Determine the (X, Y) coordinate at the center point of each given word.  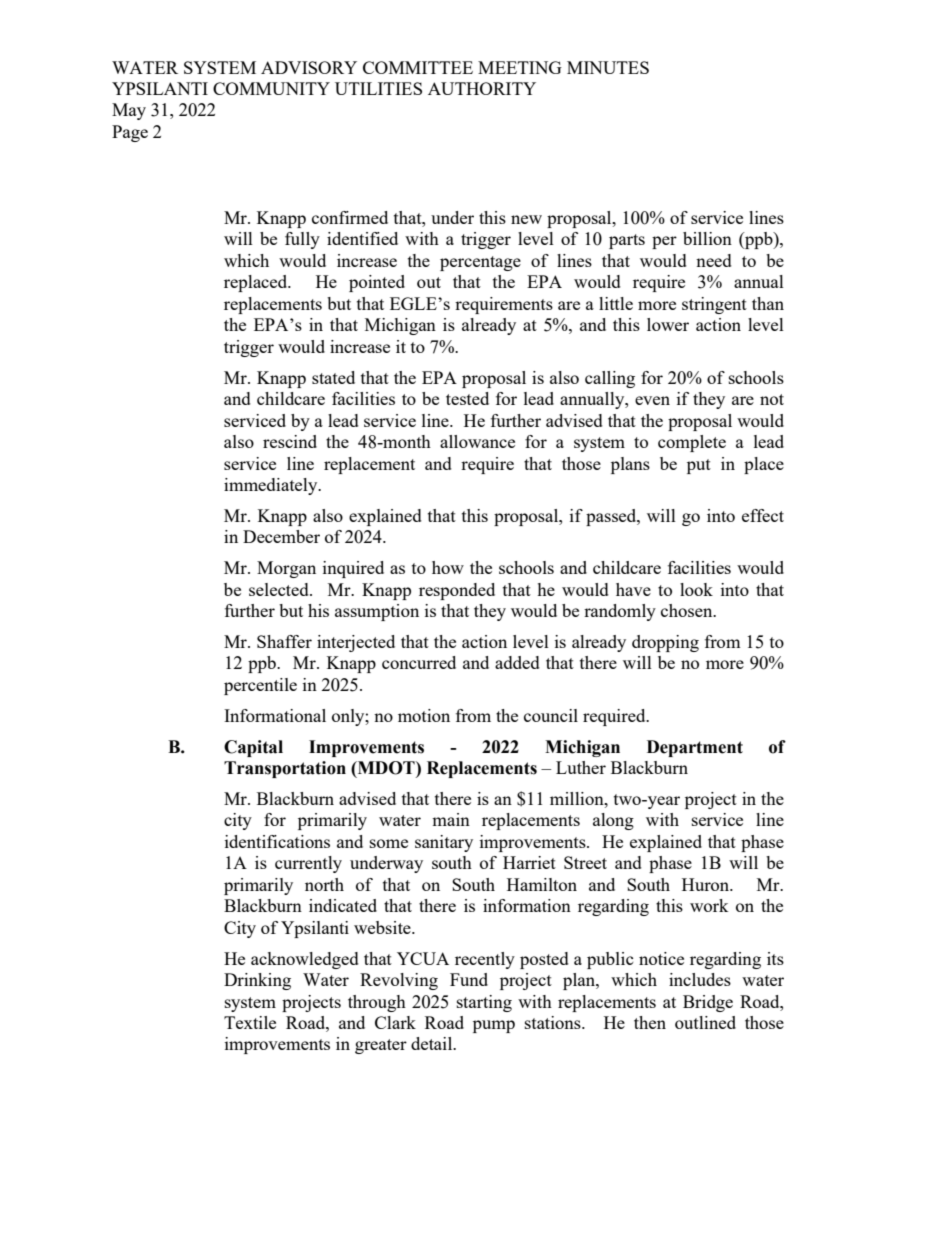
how (448, 567)
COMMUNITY (271, 88)
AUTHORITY (482, 88)
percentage (480, 263)
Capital (253, 748)
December (281, 536)
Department (695, 748)
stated (333, 377)
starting (484, 1003)
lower (668, 324)
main (451, 819)
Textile (250, 1022)
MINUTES (608, 67)
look (696, 589)
